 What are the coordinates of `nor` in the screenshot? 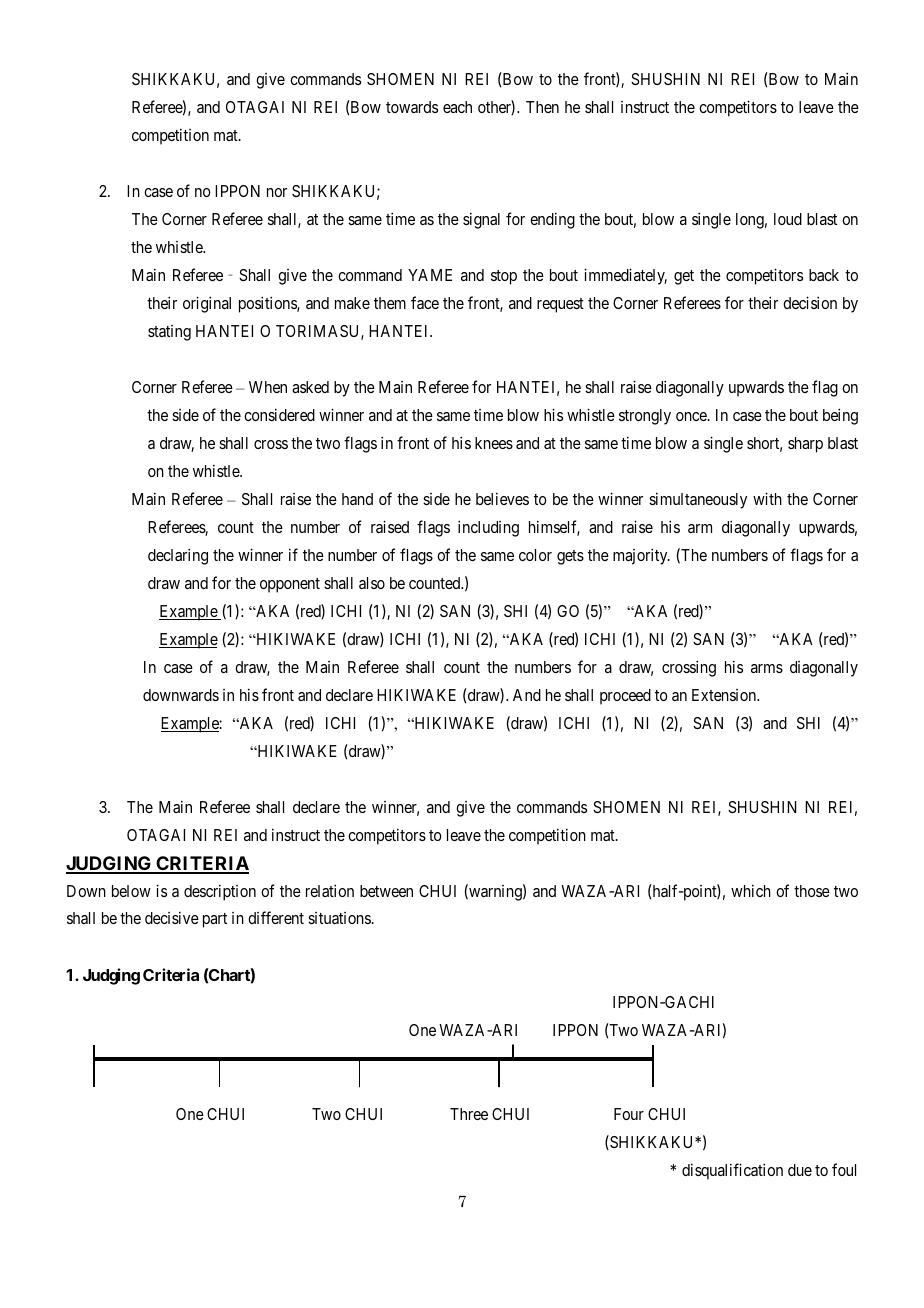 It's located at (277, 192).
